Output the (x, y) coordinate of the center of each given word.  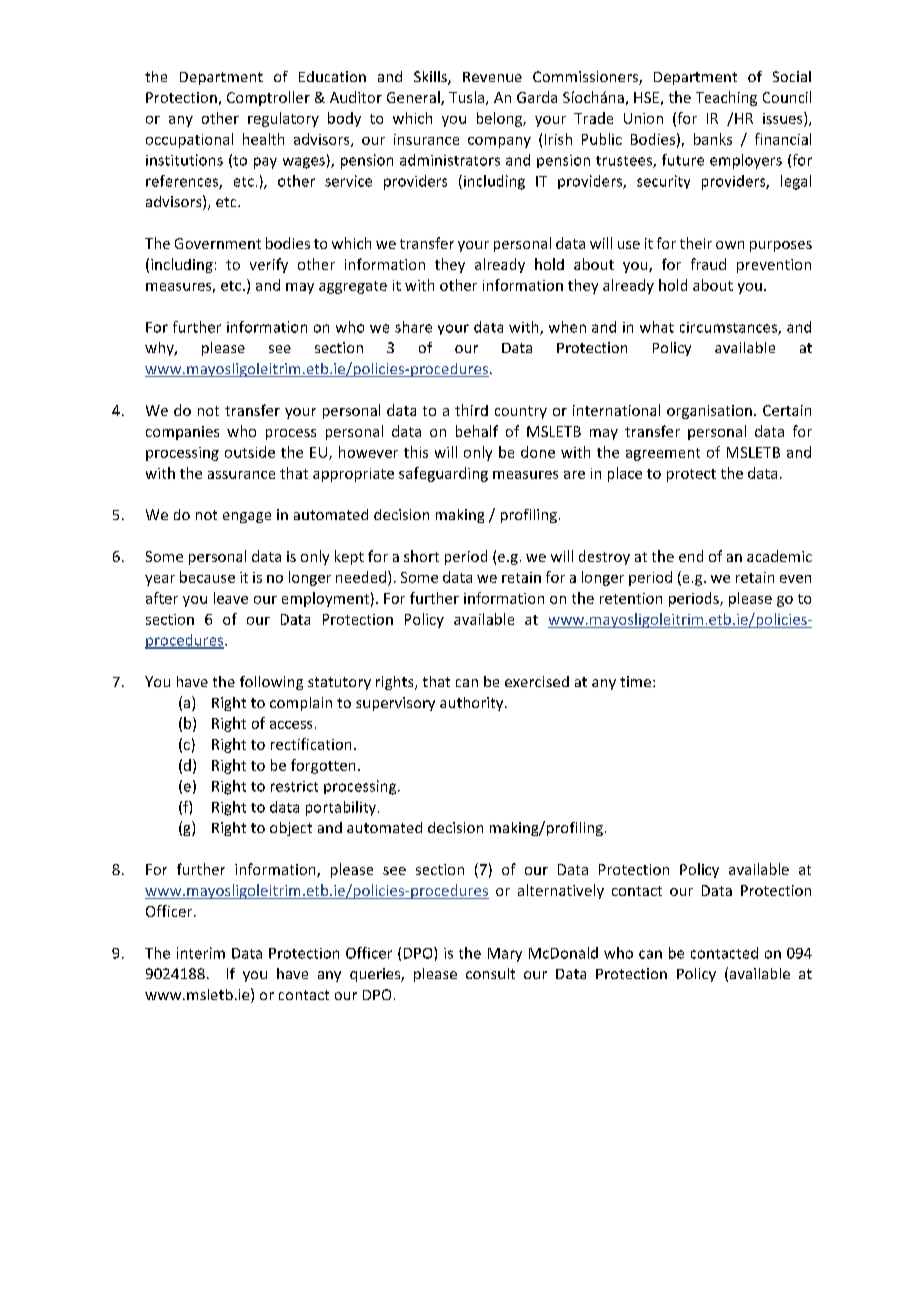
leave (231, 598)
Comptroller (268, 98)
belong (500, 119)
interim (201, 953)
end (691, 556)
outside (250, 452)
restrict (294, 786)
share (413, 327)
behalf (477, 431)
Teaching (726, 98)
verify (269, 265)
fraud (708, 264)
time (637, 681)
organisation (709, 412)
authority (473, 704)
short (421, 556)
